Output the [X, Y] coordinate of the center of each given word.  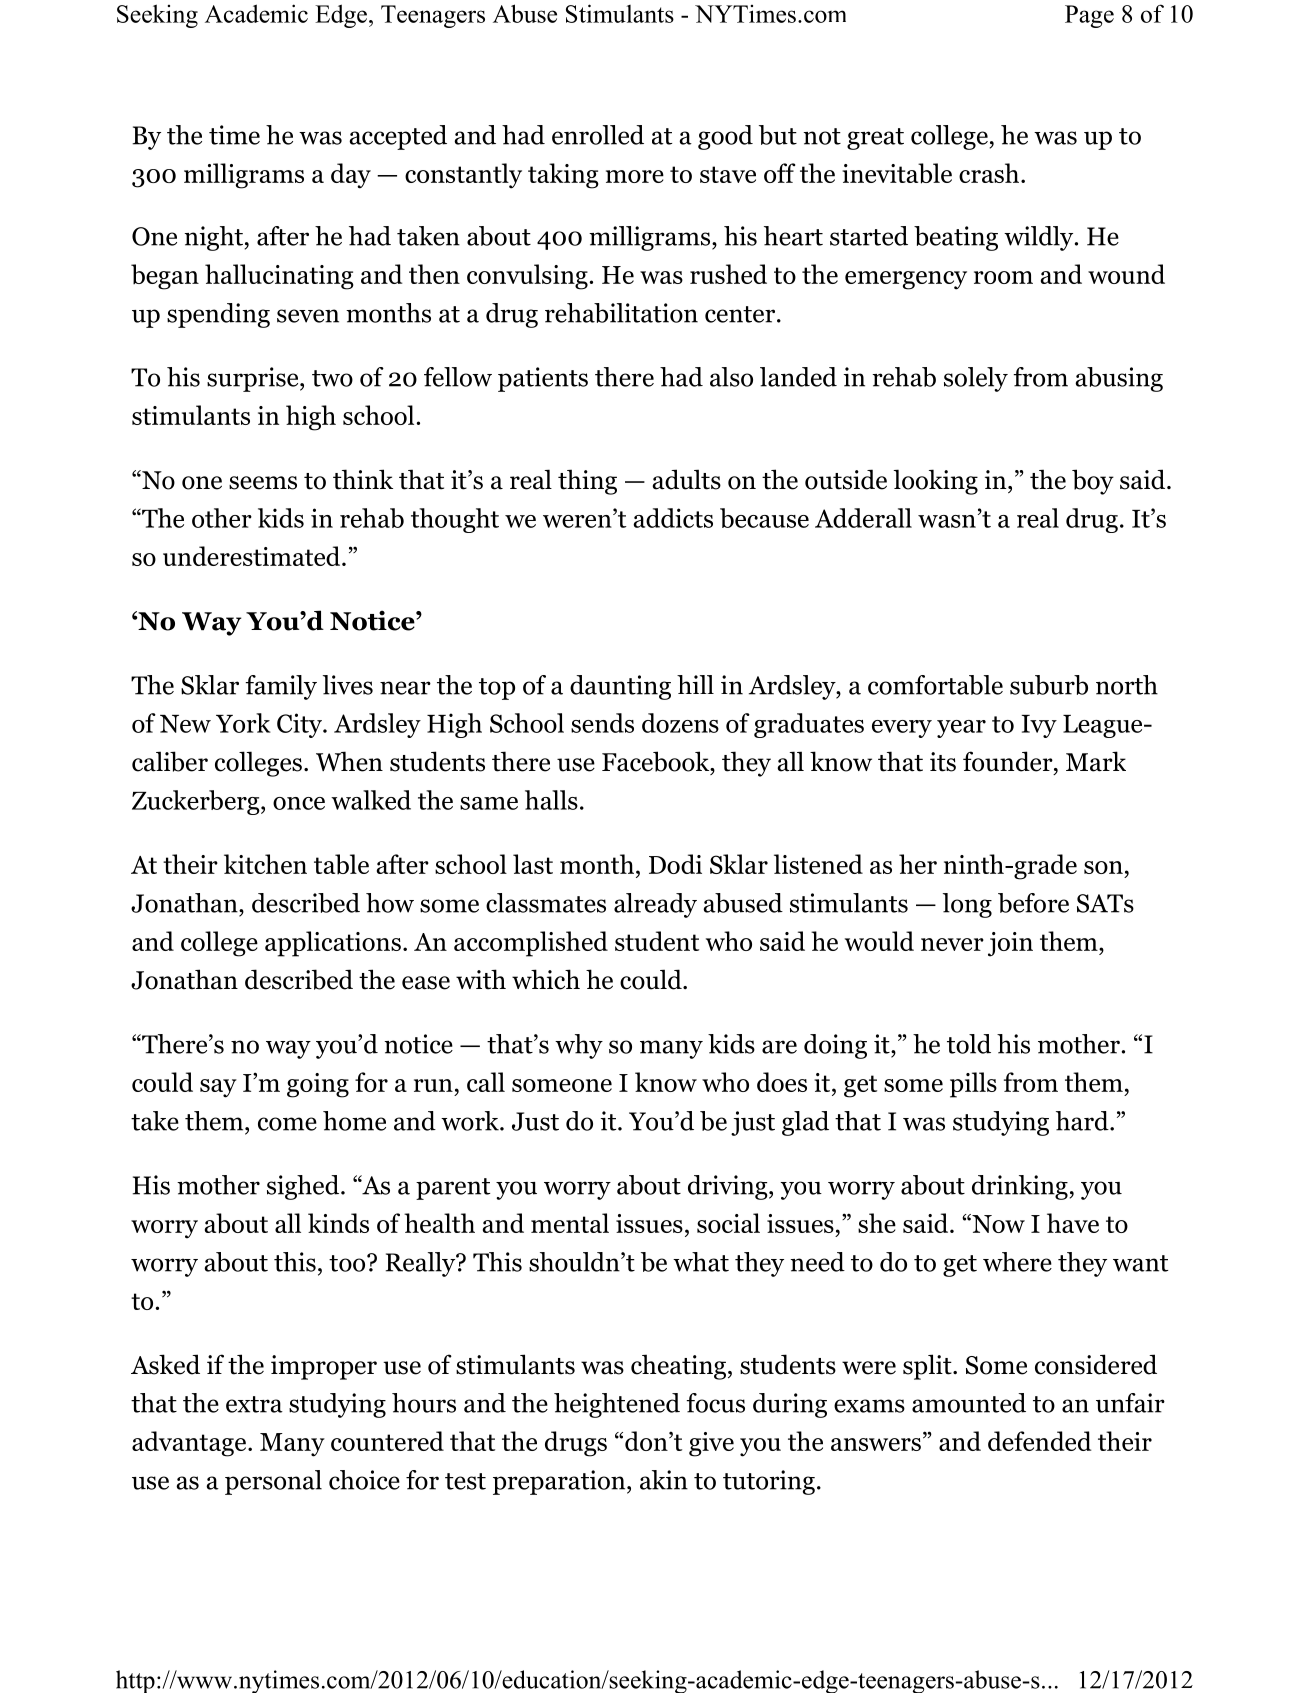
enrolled [598, 135]
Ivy [1039, 726]
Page [1089, 16]
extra [254, 1404]
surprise [254, 379]
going [318, 1085]
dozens [680, 723]
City [300, 725]
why [579, 1046]
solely [976, 379]
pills [973, 1085]
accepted [398, 137]
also [731, 377]
